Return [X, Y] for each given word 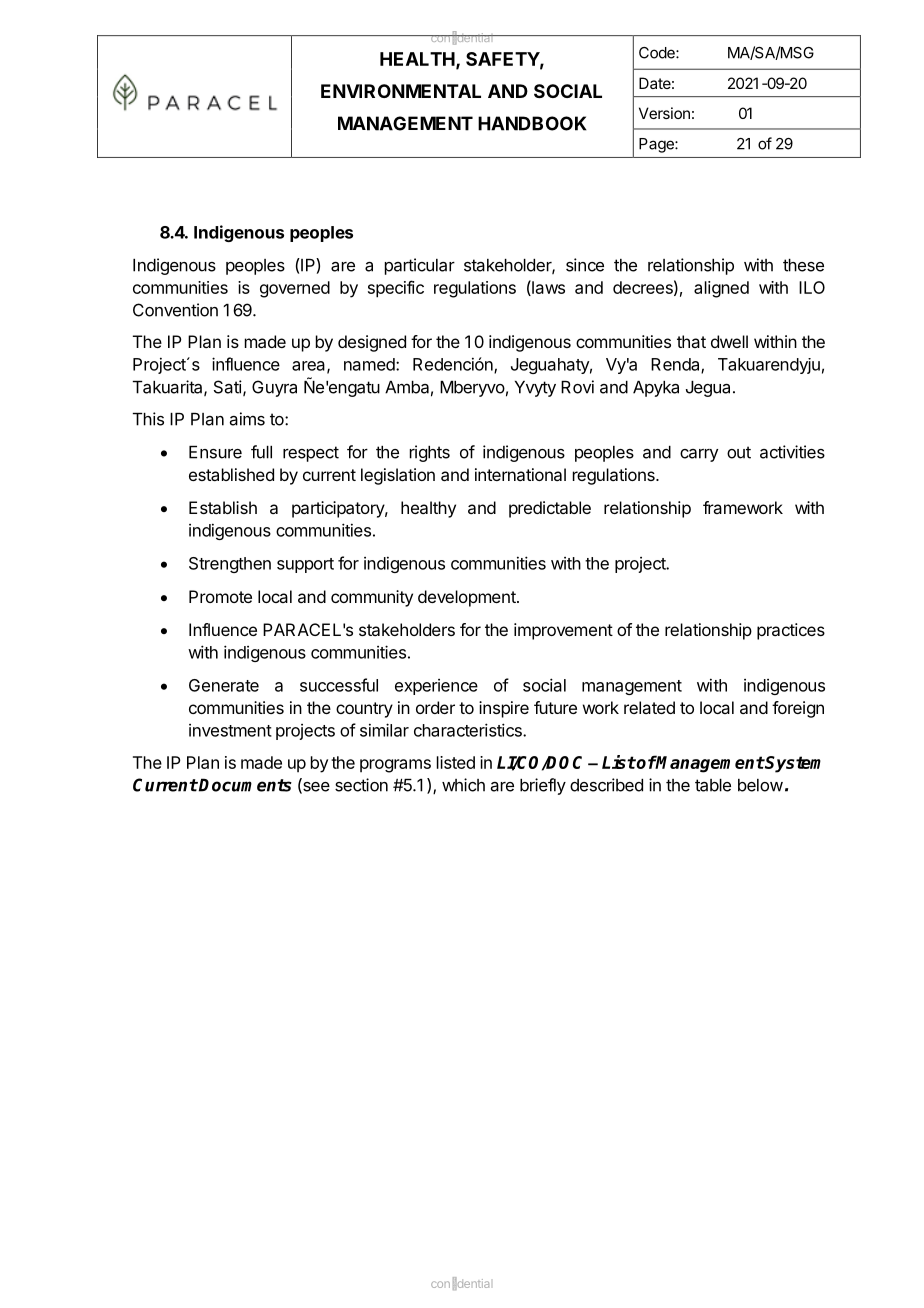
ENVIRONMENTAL [401, 91]
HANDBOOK [532, 123]
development [468, 598]
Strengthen [230, 565]
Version [664, 113]
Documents [245, 785]
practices [791, 631]
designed [372, 343]
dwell [729, 341]
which [463, 785]
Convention [175, 310]
